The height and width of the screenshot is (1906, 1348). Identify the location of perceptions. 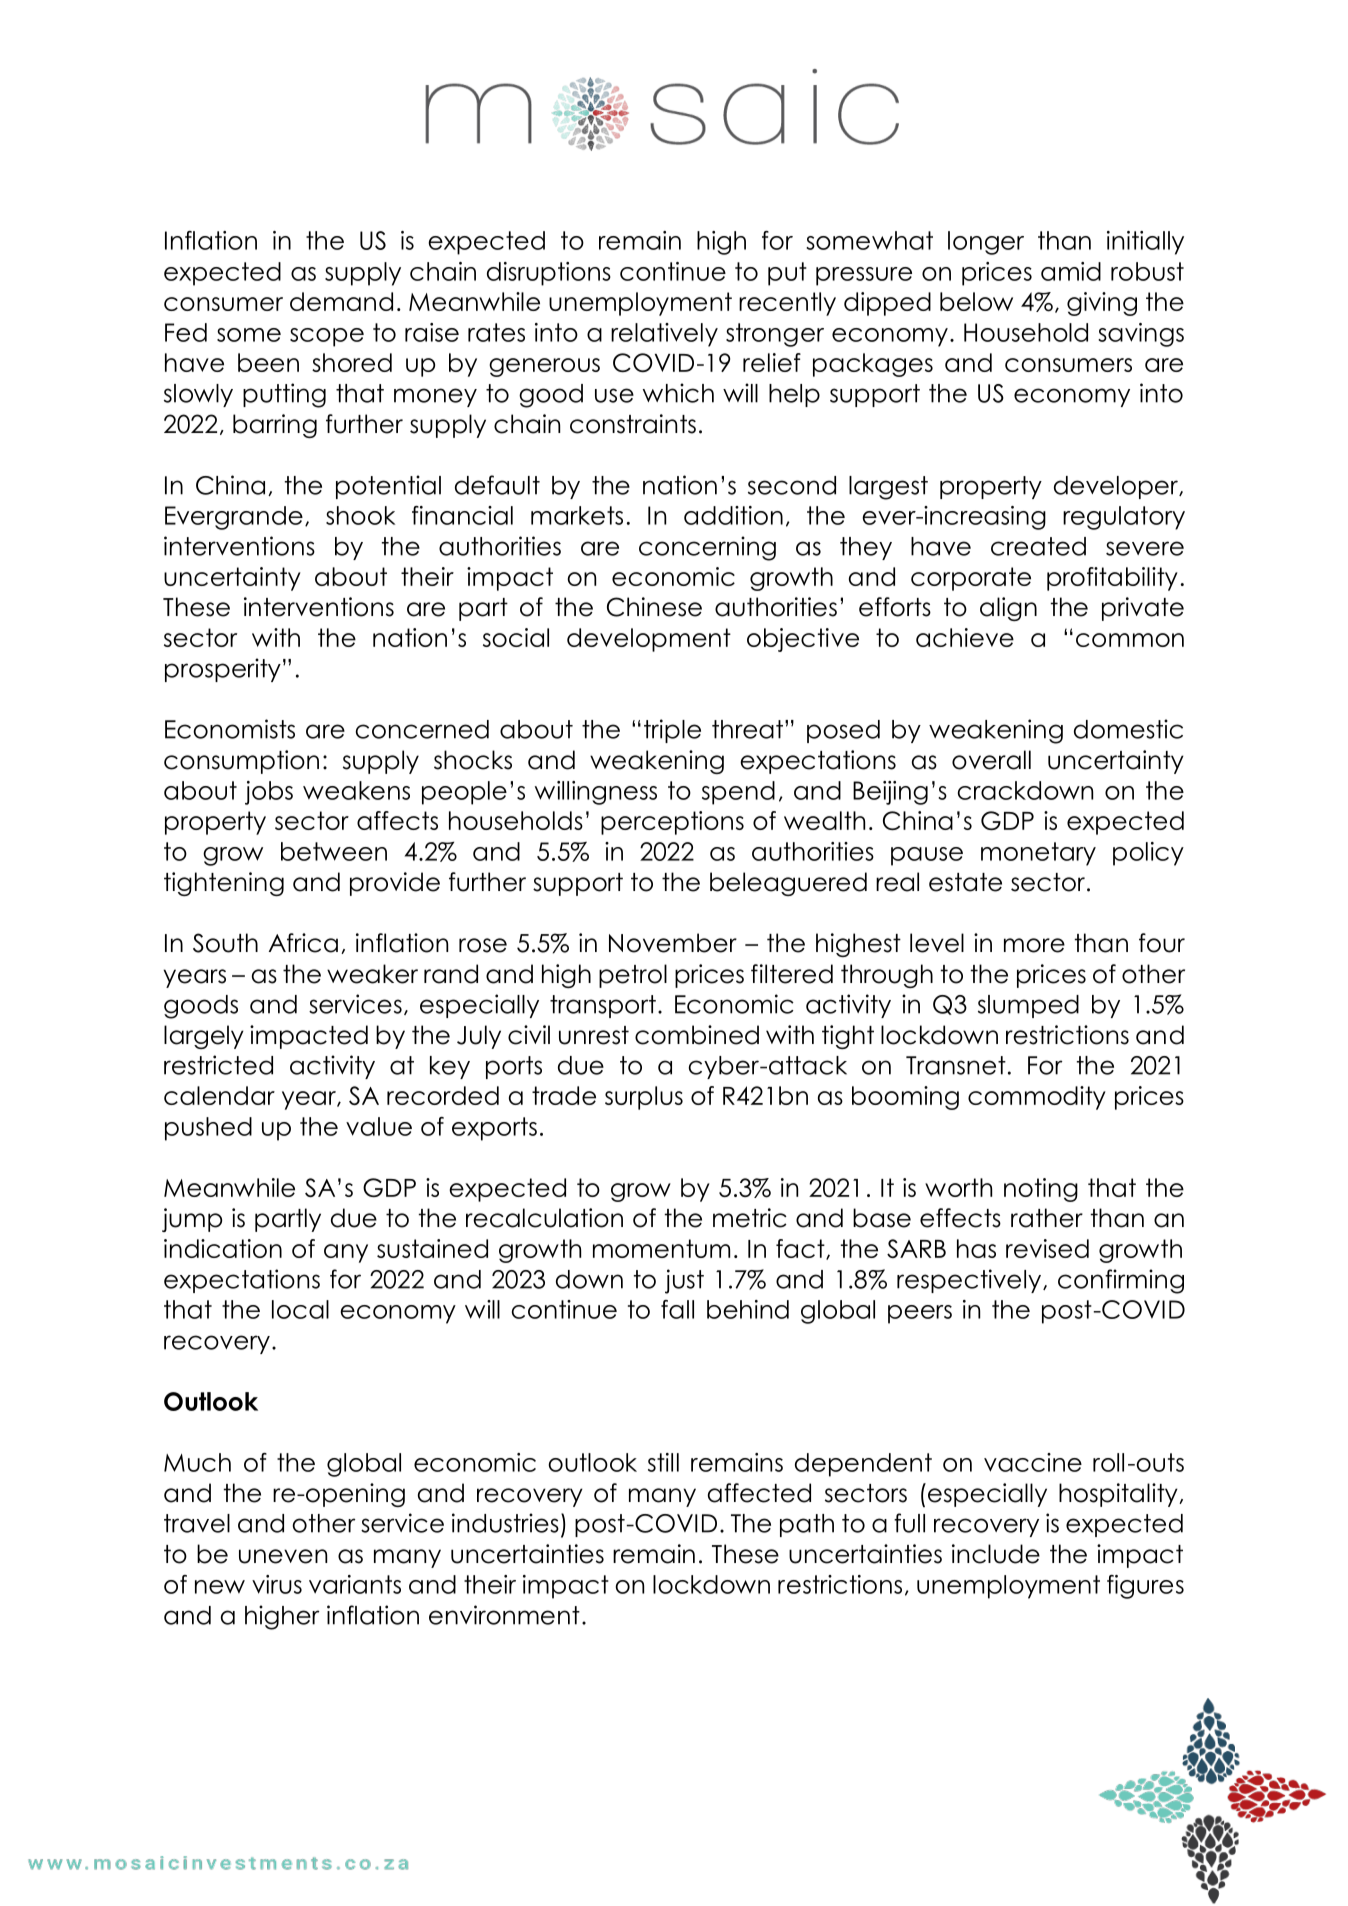
(672, 823).
